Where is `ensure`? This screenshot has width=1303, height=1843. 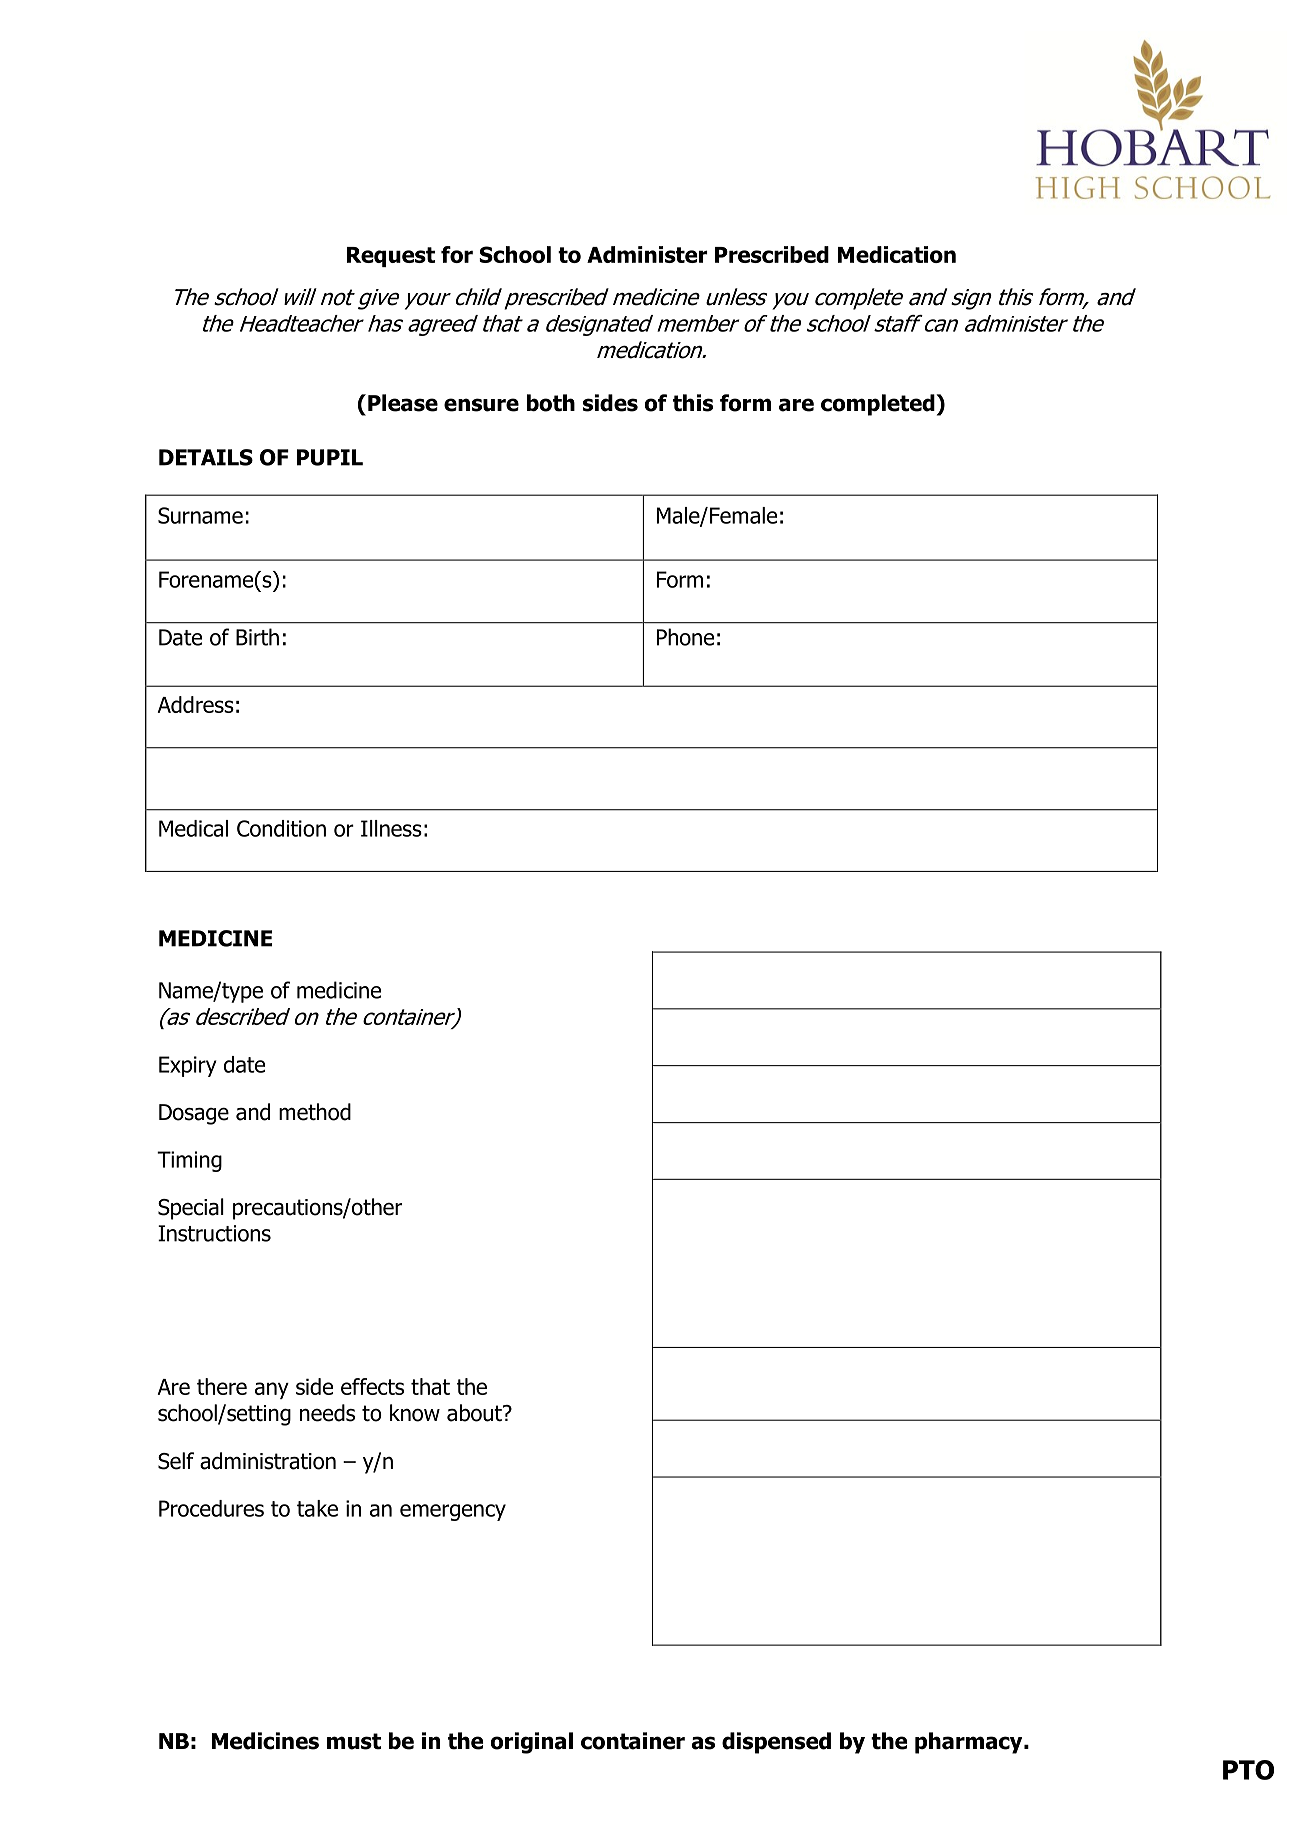 ensure is located at coordinates (481, 405).
